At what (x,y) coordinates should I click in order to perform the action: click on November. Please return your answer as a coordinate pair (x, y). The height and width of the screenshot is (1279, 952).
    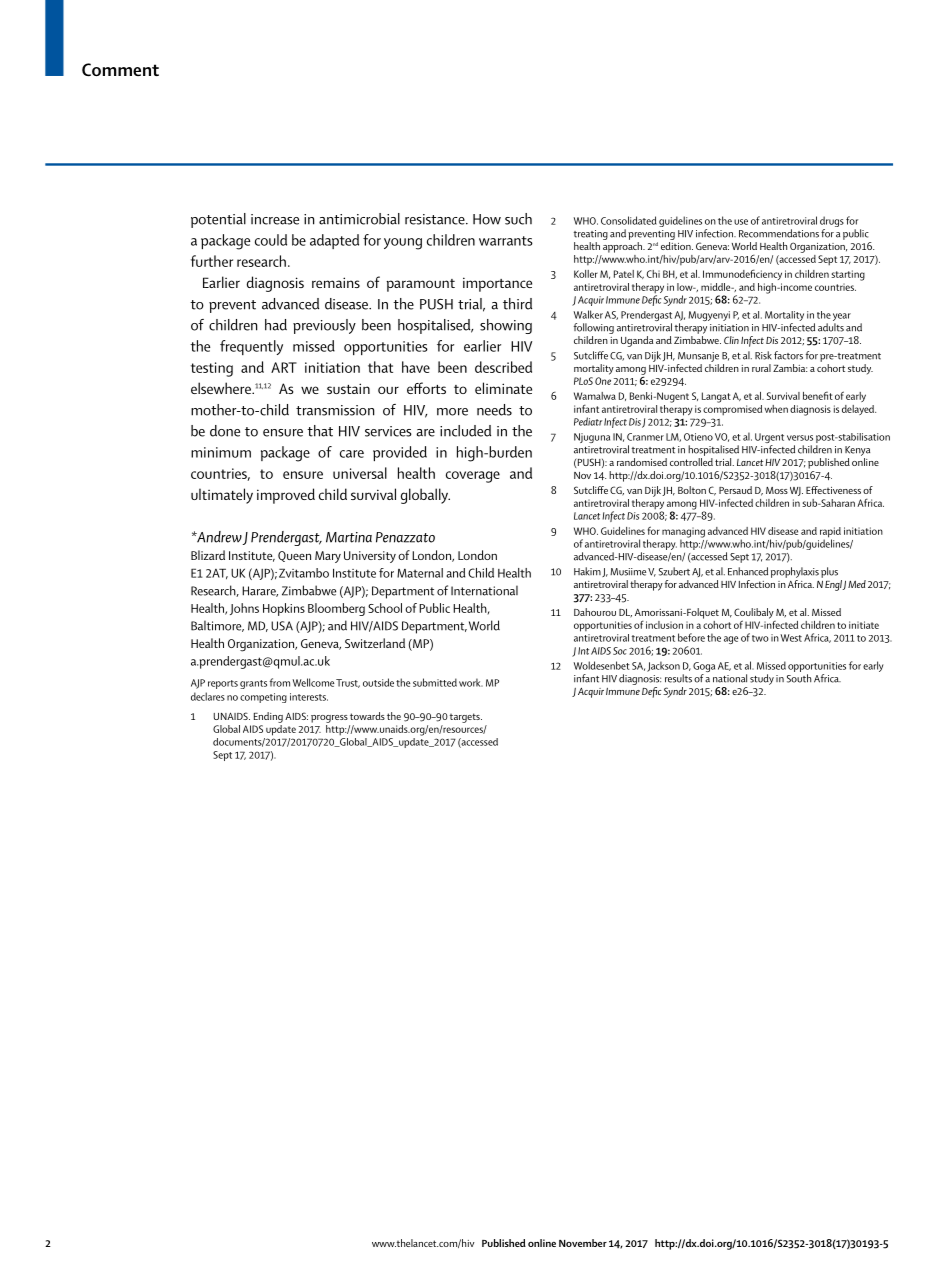
    Looking at the image, I should click on (583, 1243).
